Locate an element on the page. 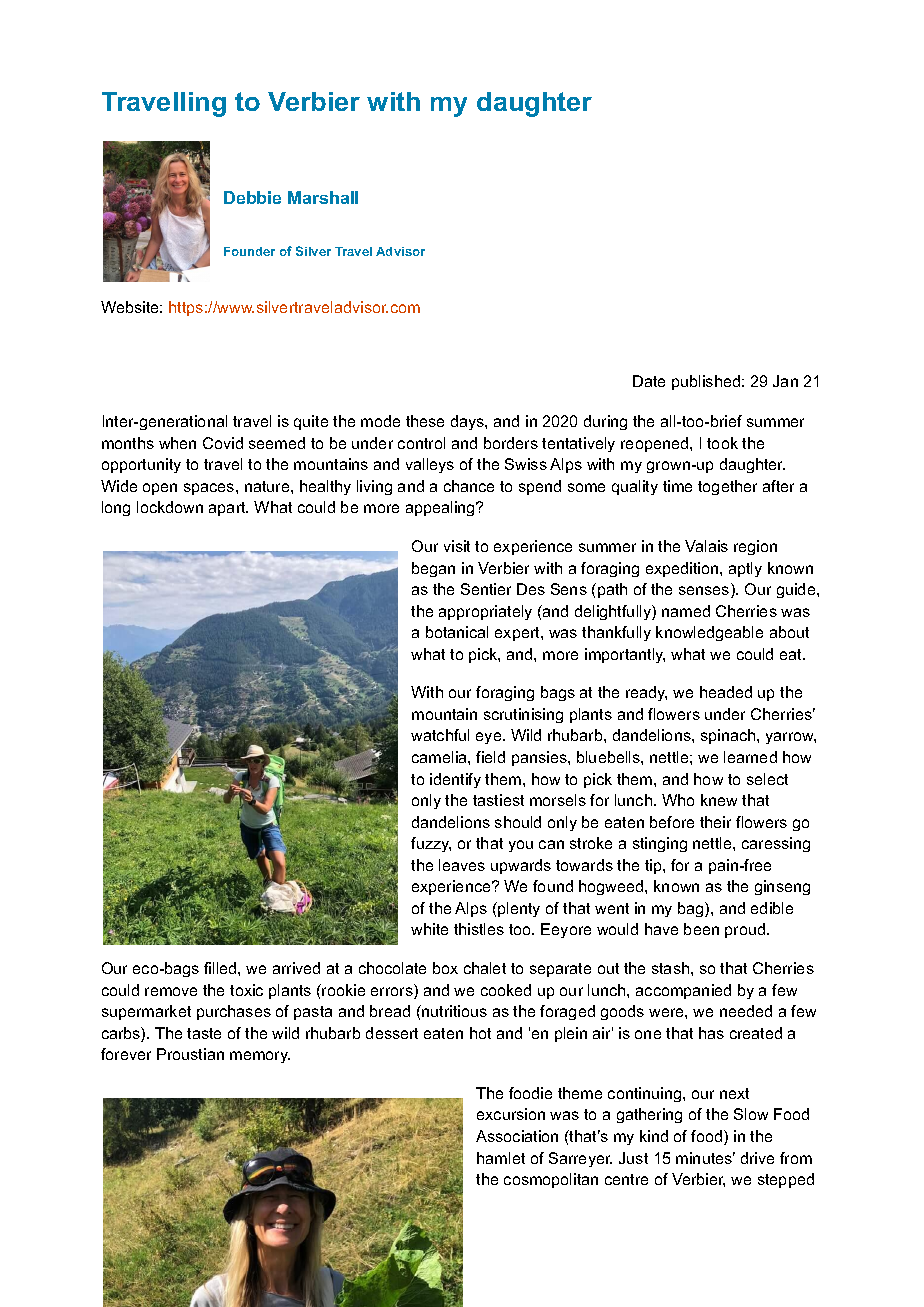 Image resolution: width=924 pixels, height=1307 pixels. published is located at coordinates (706, 382).
